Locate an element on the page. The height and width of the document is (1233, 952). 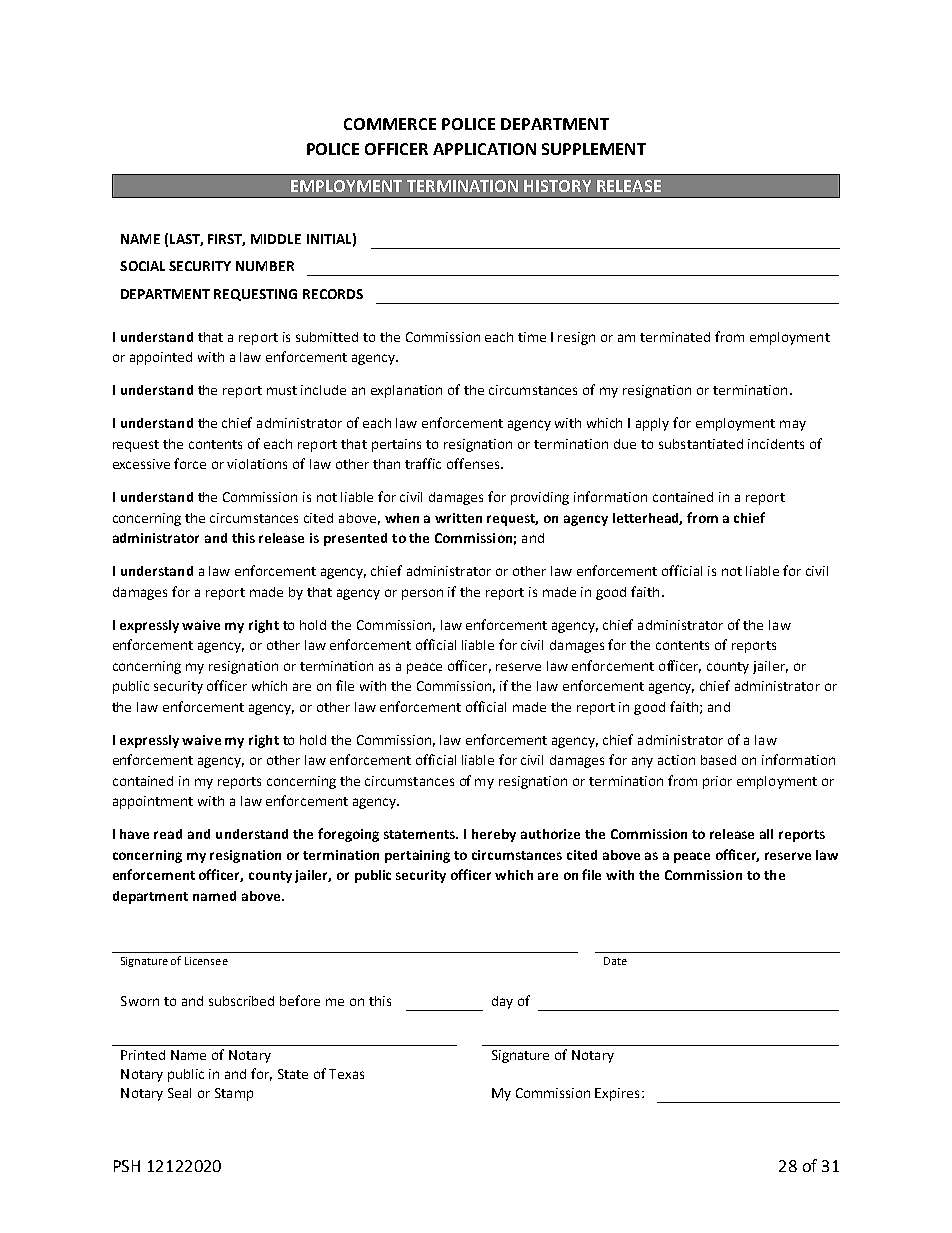
appointed is located at coordinates (161, 358).
